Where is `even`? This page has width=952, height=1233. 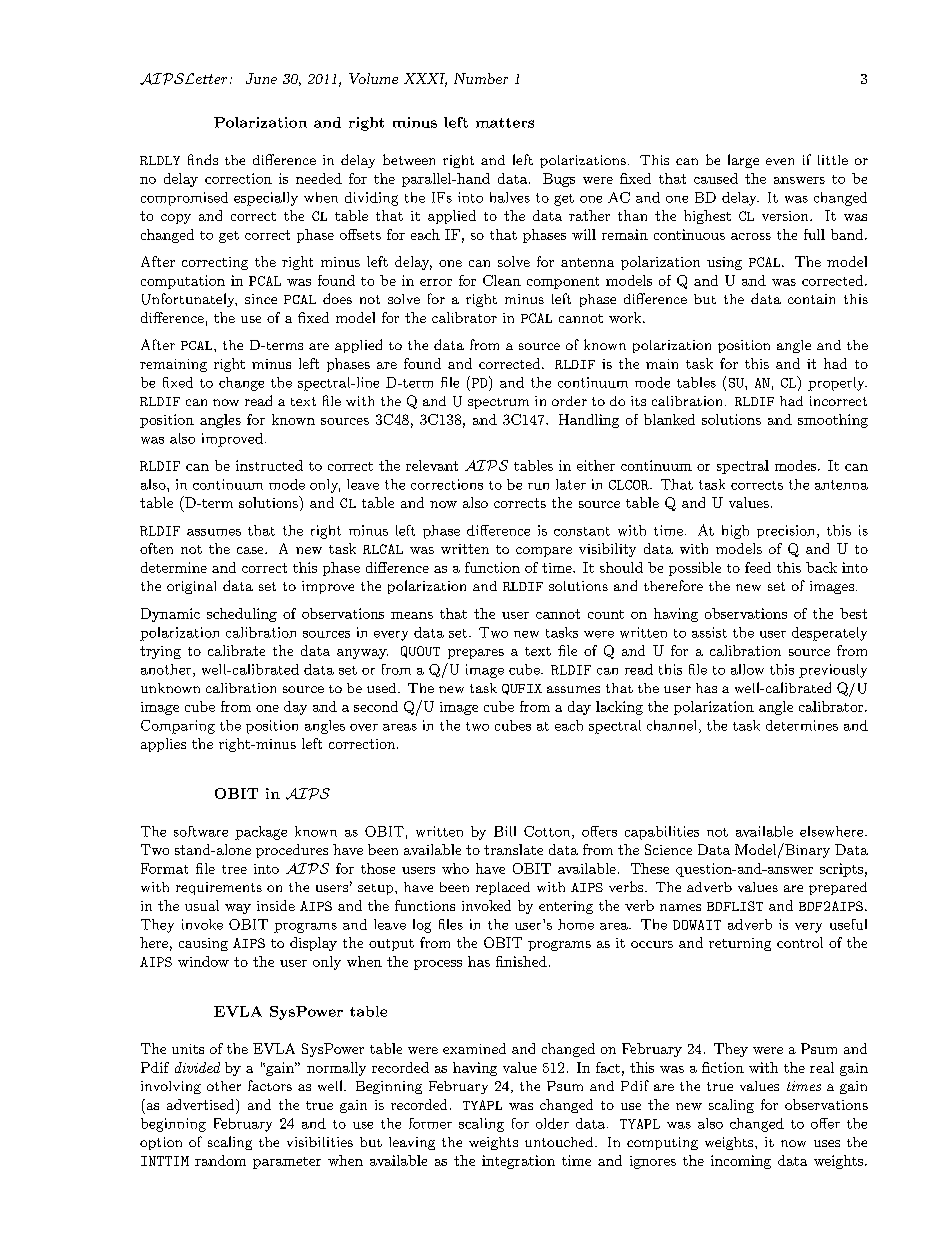
even is located at coordinates (780, 161).
